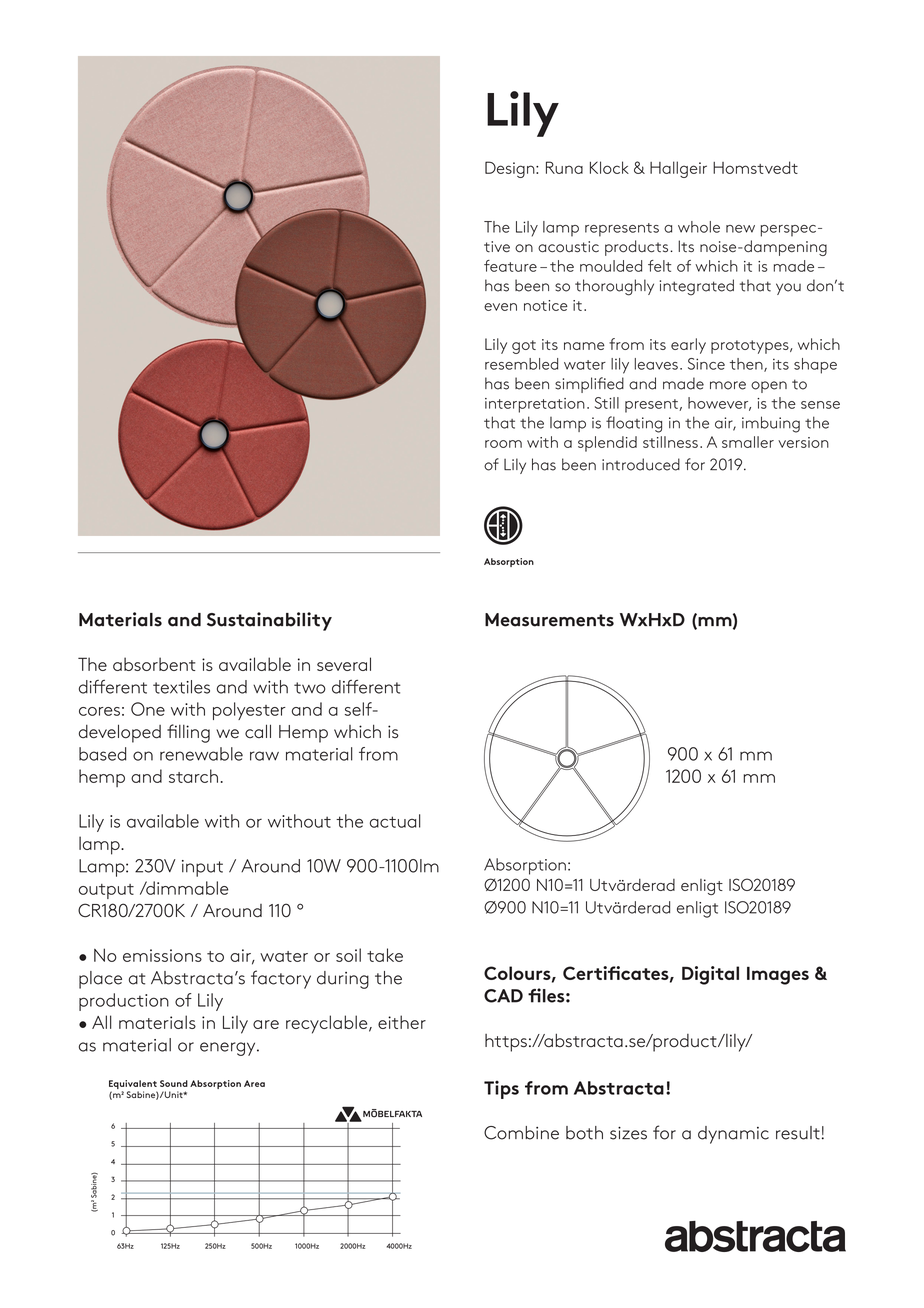 The image size is (924, 1308). What do you see at coordinates (503, 444) in the screenshot?
I see `room` at bounding box center [503, 444].
